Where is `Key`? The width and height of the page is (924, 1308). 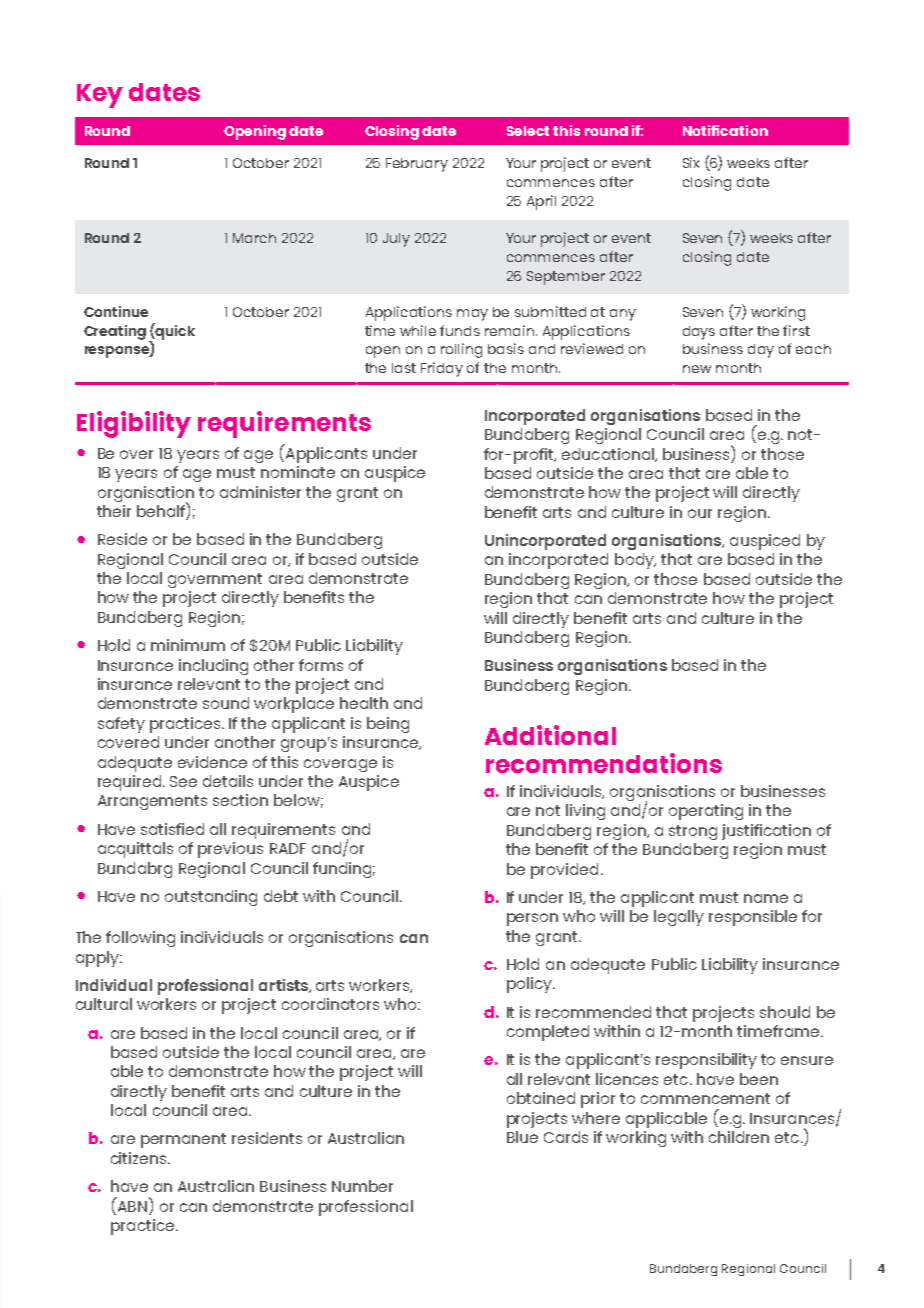 Key is located at coordinates (100, 96).
